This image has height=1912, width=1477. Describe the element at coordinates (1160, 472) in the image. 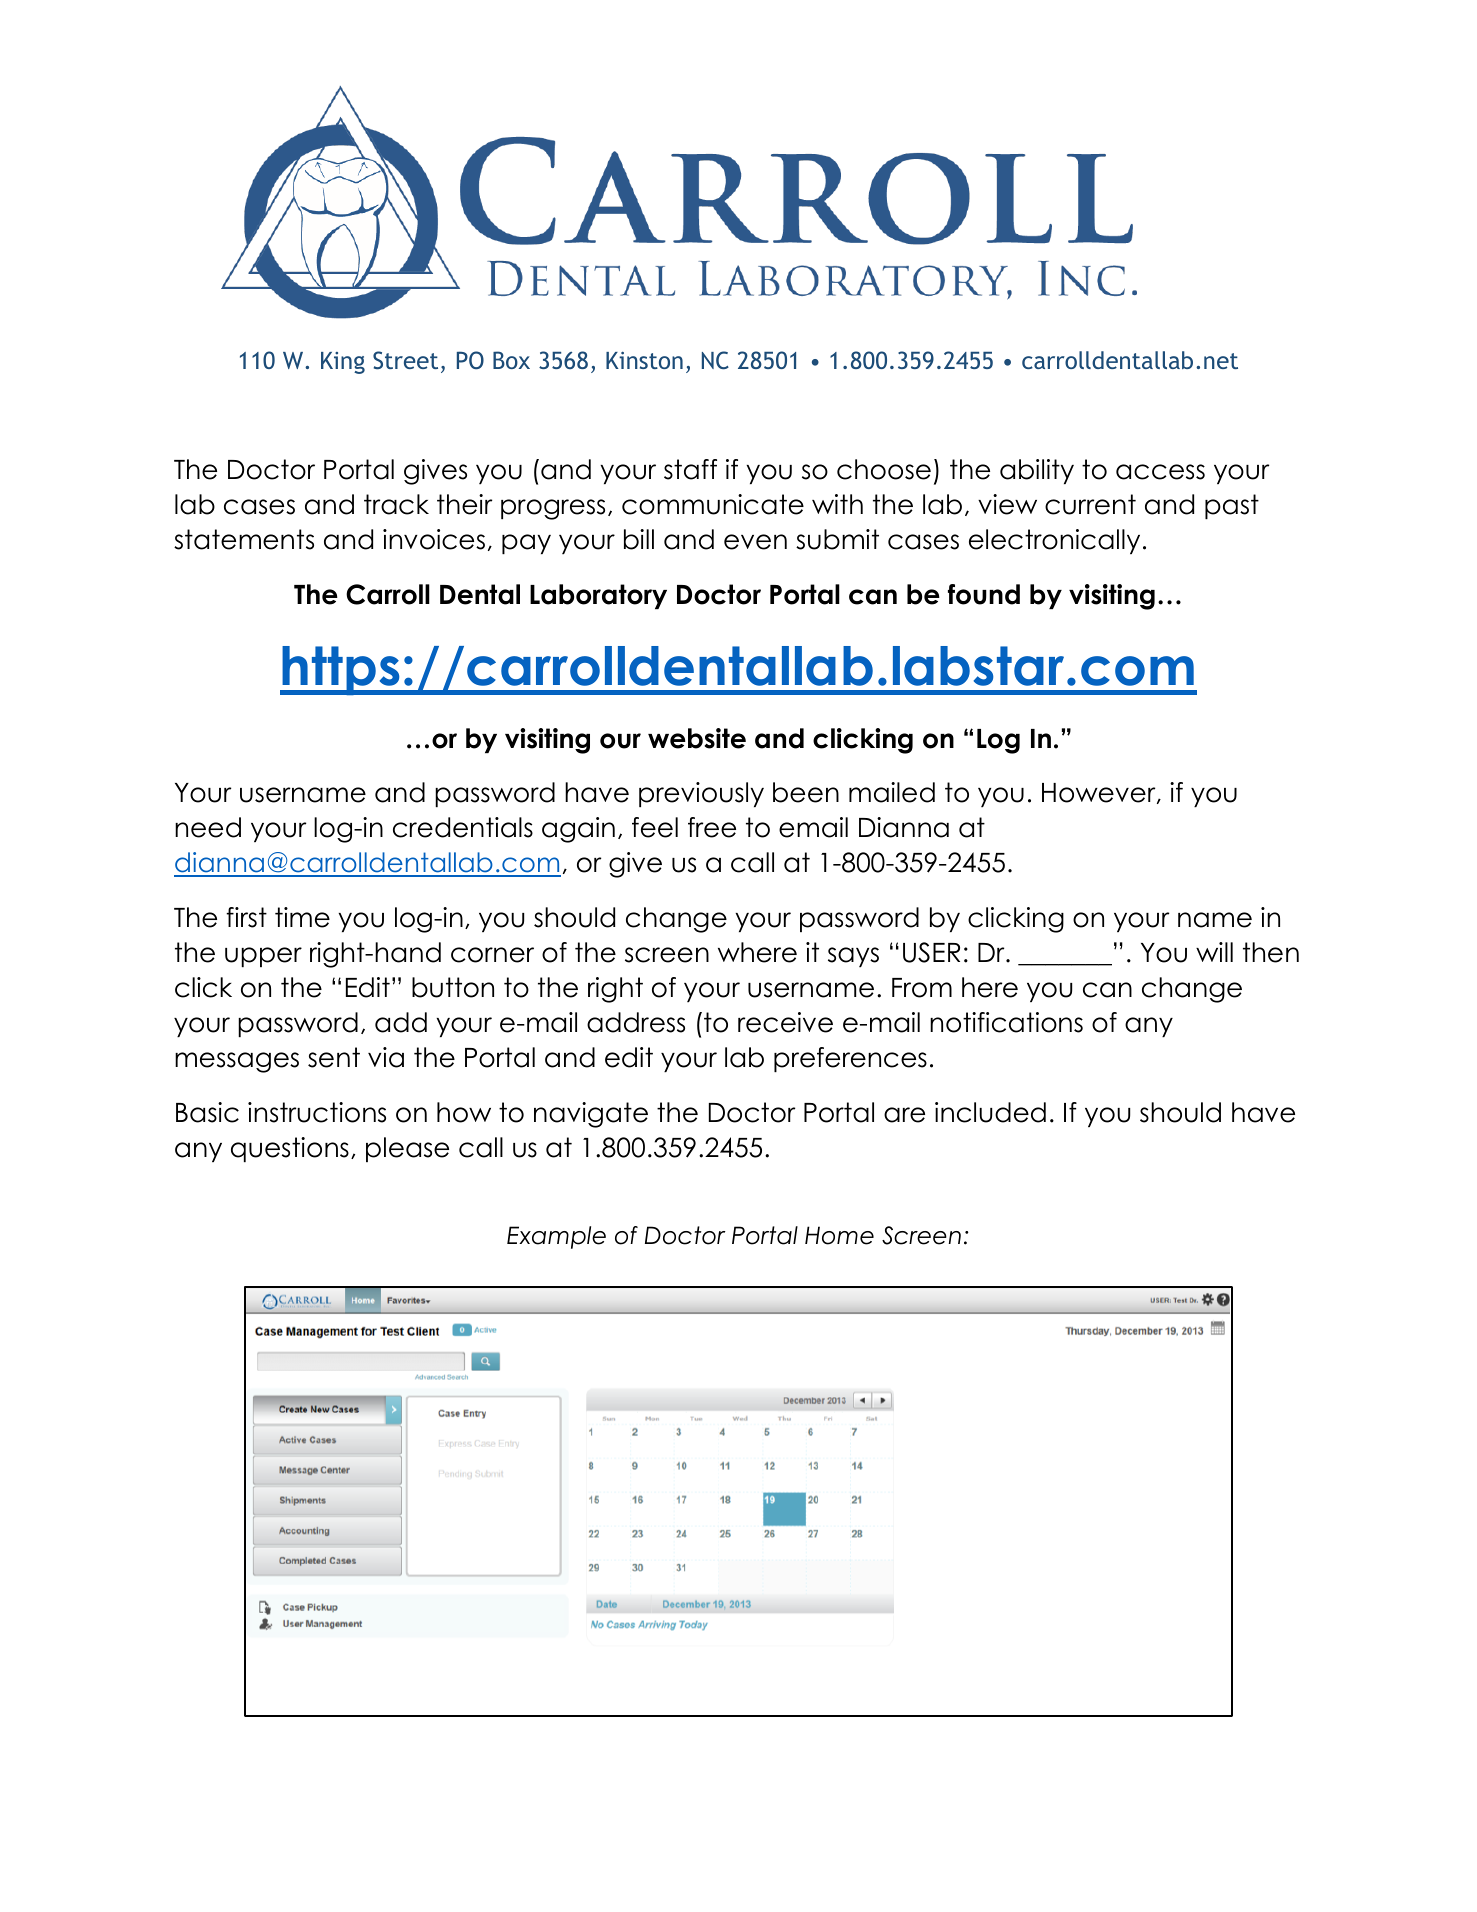

I see `access` at that location.
